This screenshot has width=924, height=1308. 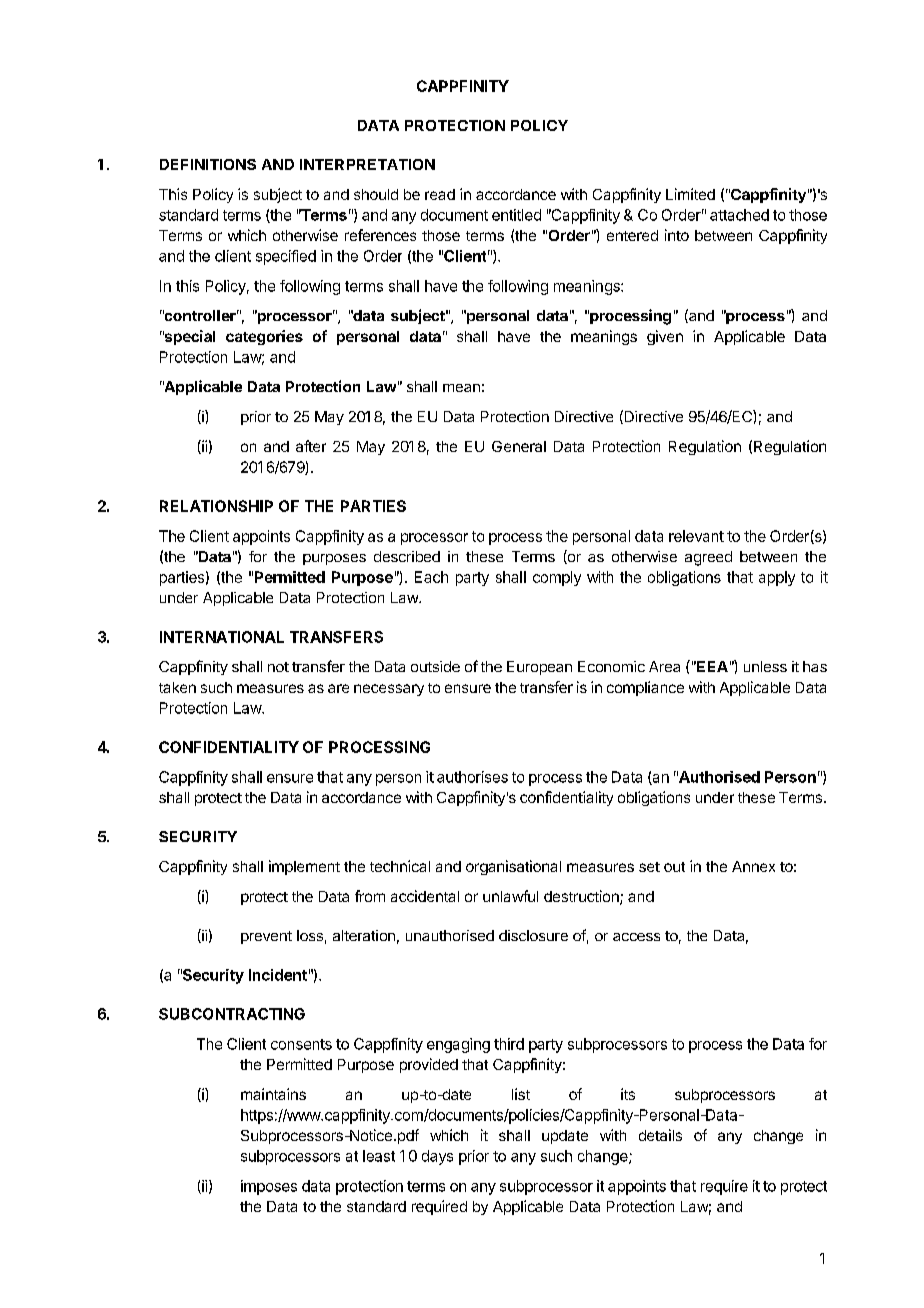 I want to click on DEFINITIONS, so click(x=208, y=164).
